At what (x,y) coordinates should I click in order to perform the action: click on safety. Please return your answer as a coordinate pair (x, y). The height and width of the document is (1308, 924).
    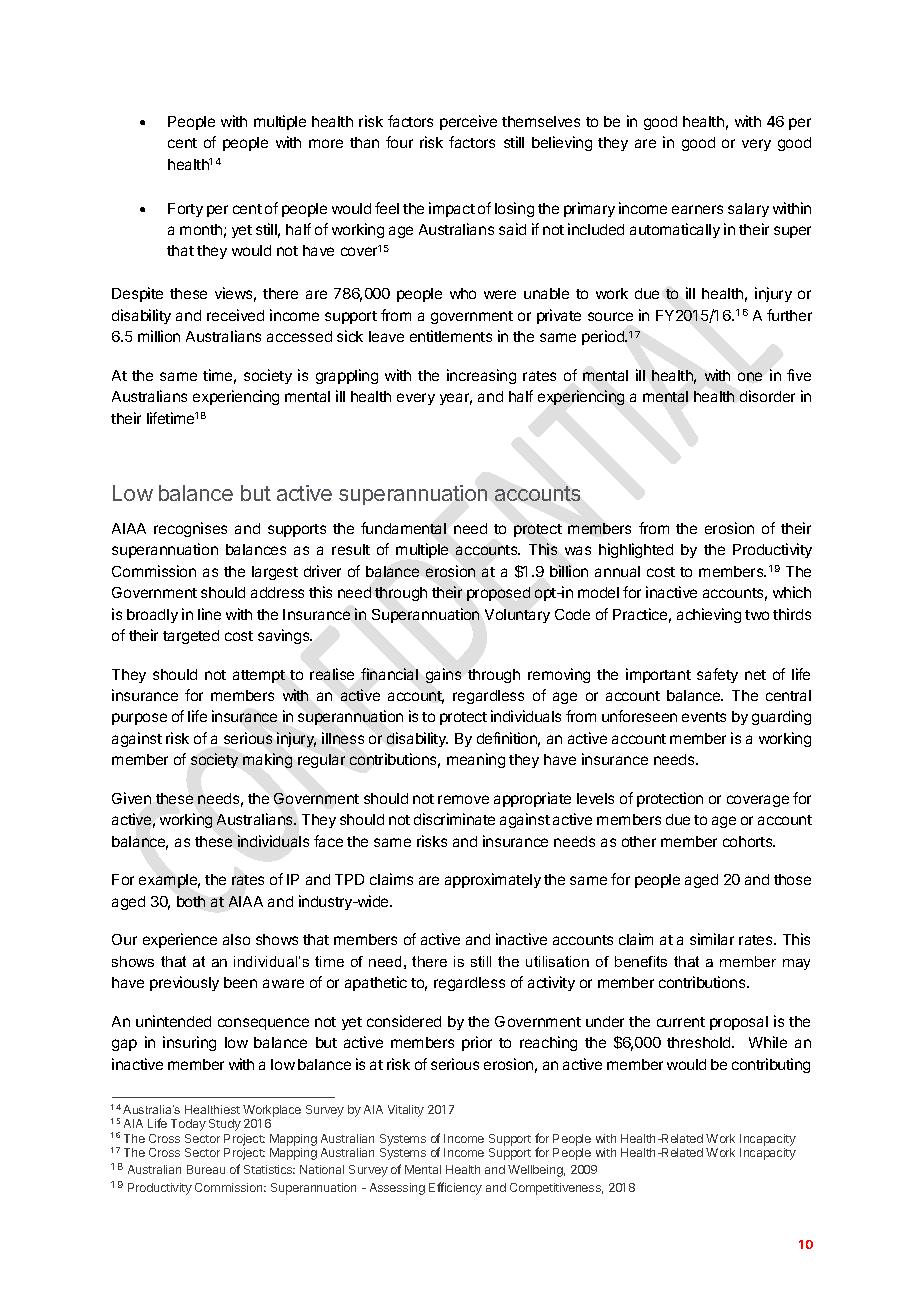
    Looking at the image, I should click on (717, 675).
